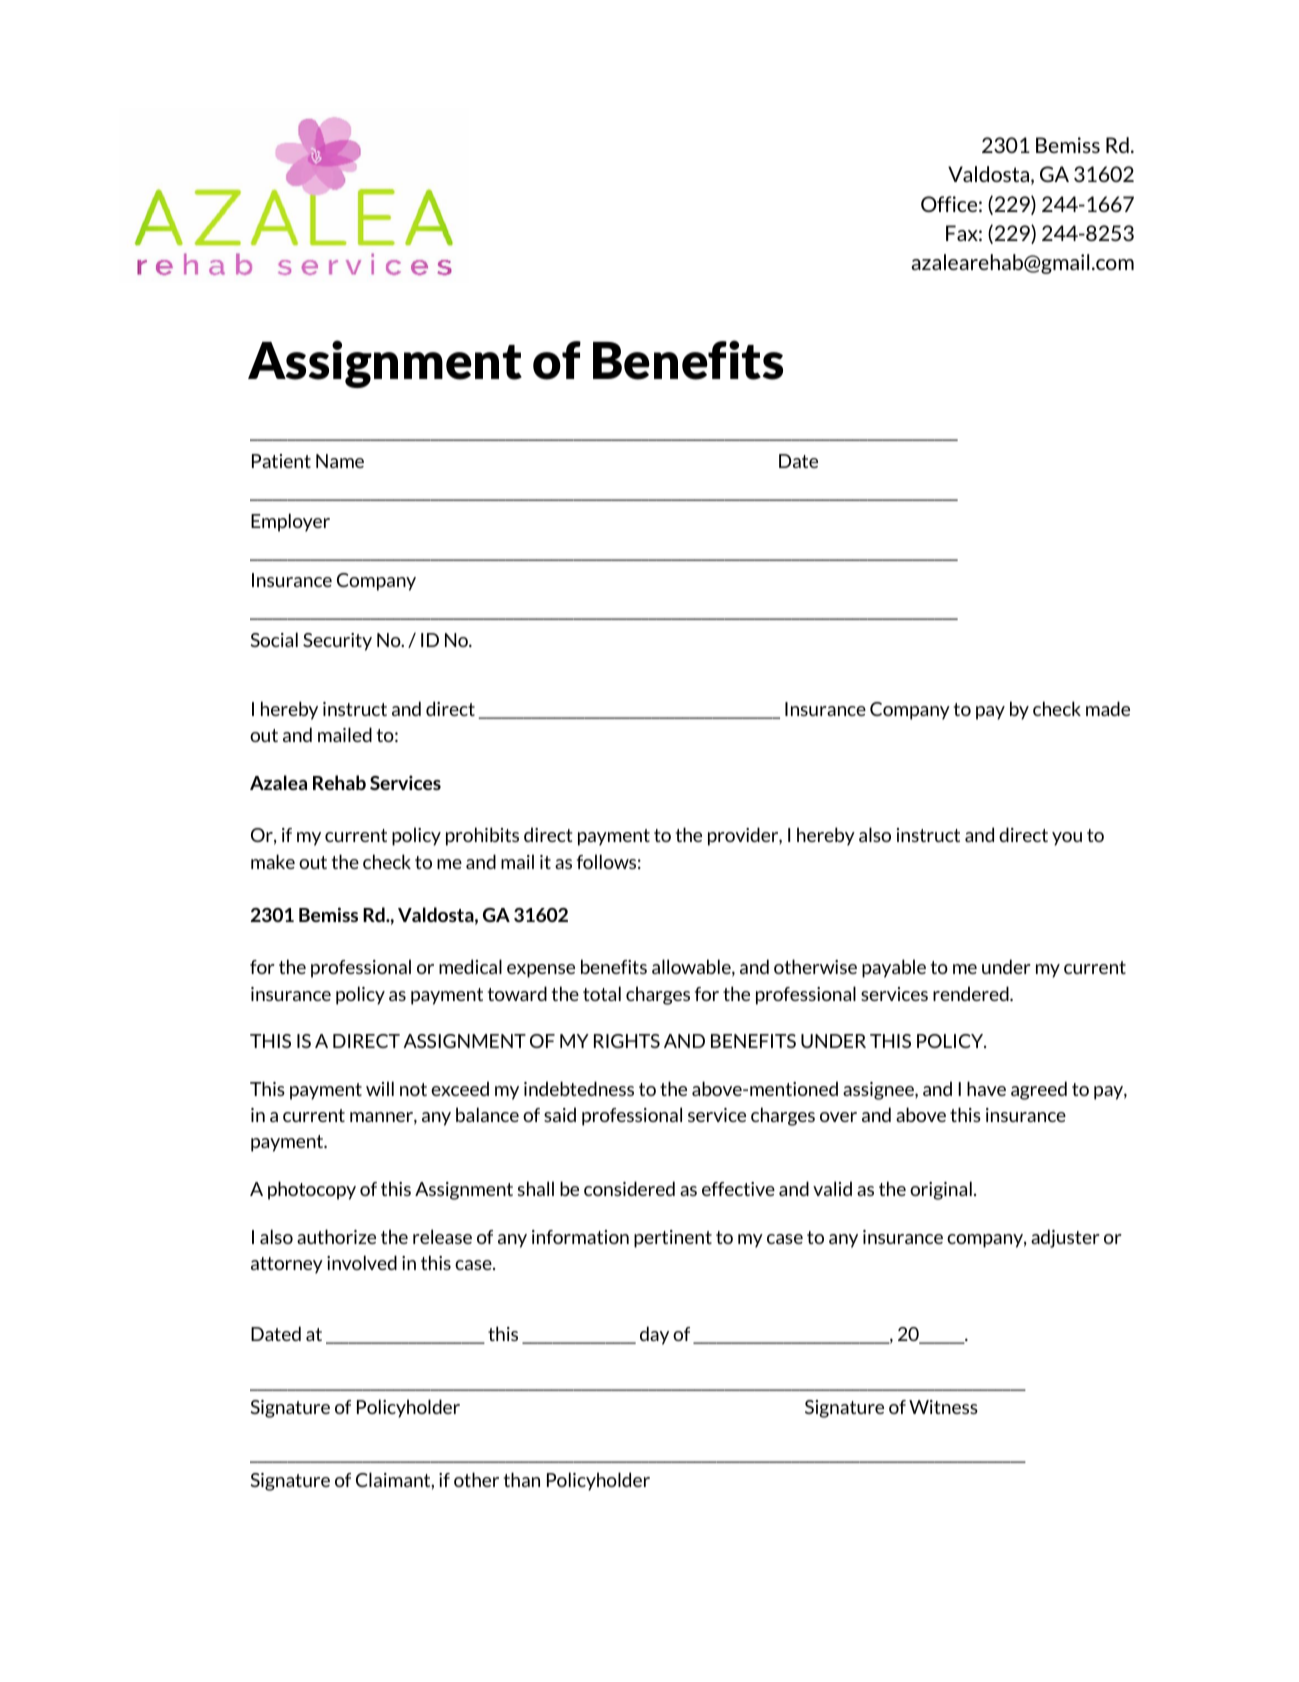 The image size is (1299, 1682). Describe the element at coordinates (1108, 708) in the image. I see `made` at that location.
